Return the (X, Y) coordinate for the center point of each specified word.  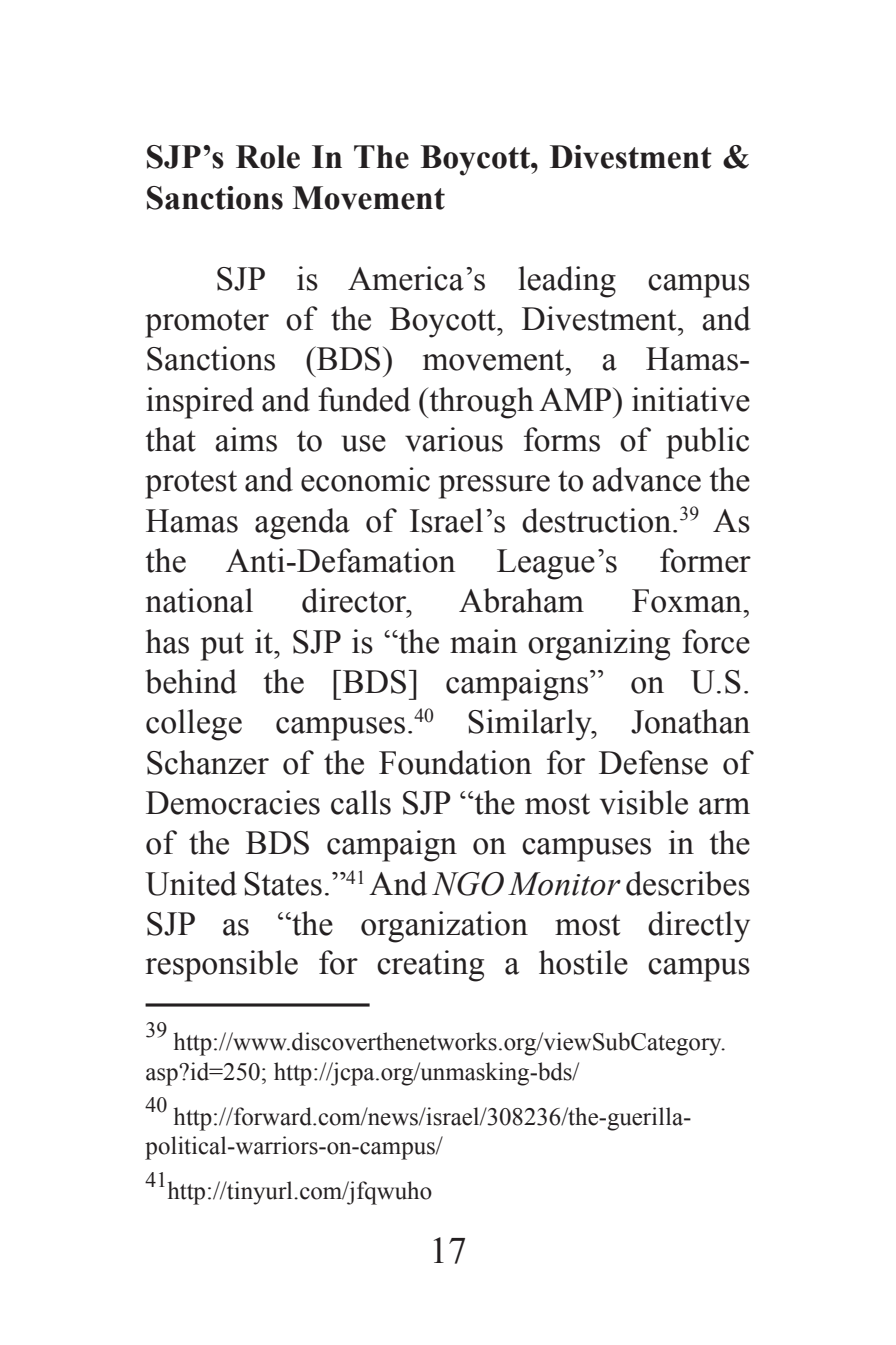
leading (567, 282)
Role (268, 157)
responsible (222, 966)
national (199, 600)
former (705, 560)
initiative (691, 399)
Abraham (521, 600)
